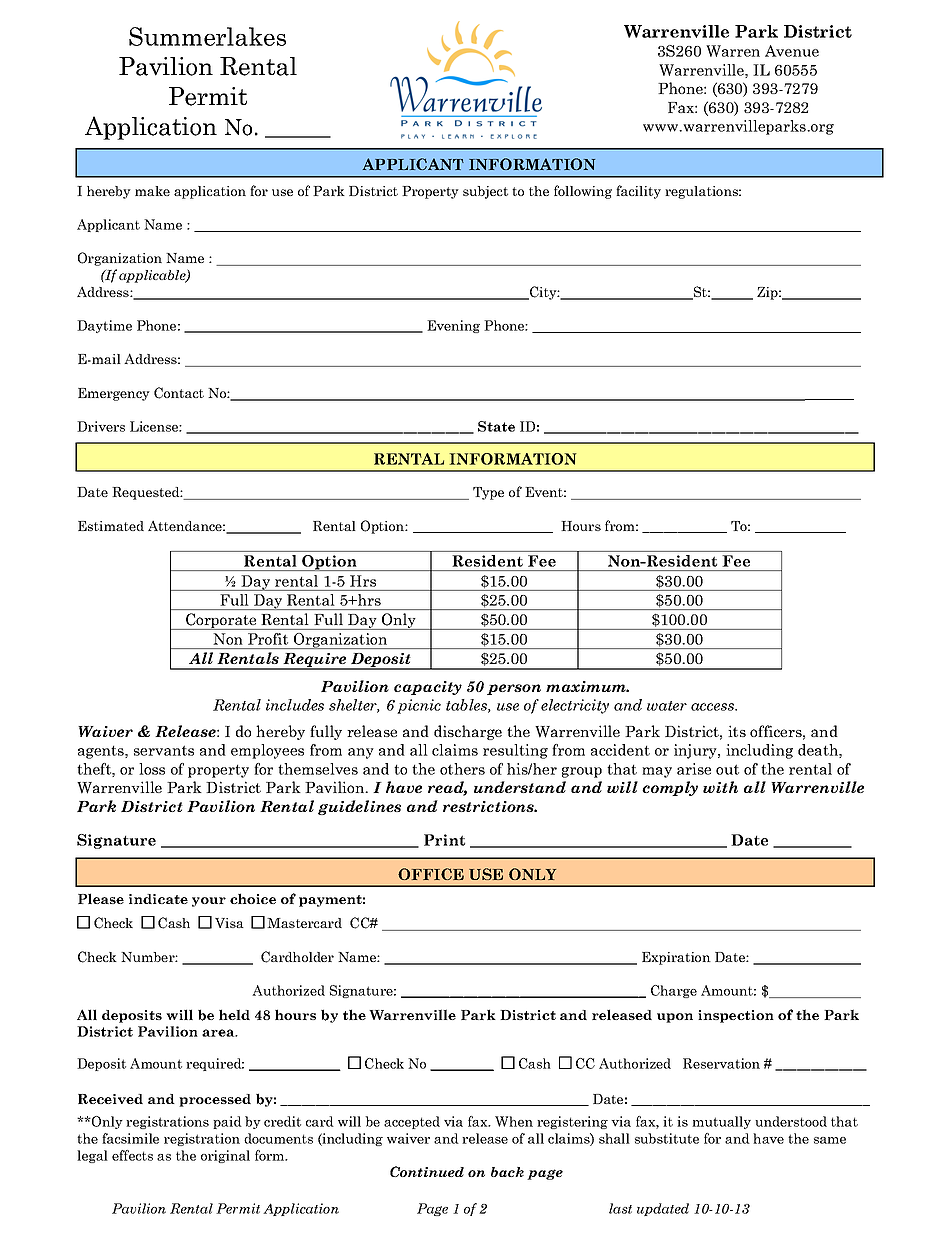 Image resolution: width=952 pixels, height=1233 pixels. What do you see at coordinates (792, 51) in the screenshot?
I see `Avenue` at bounding box center [792, 51].
